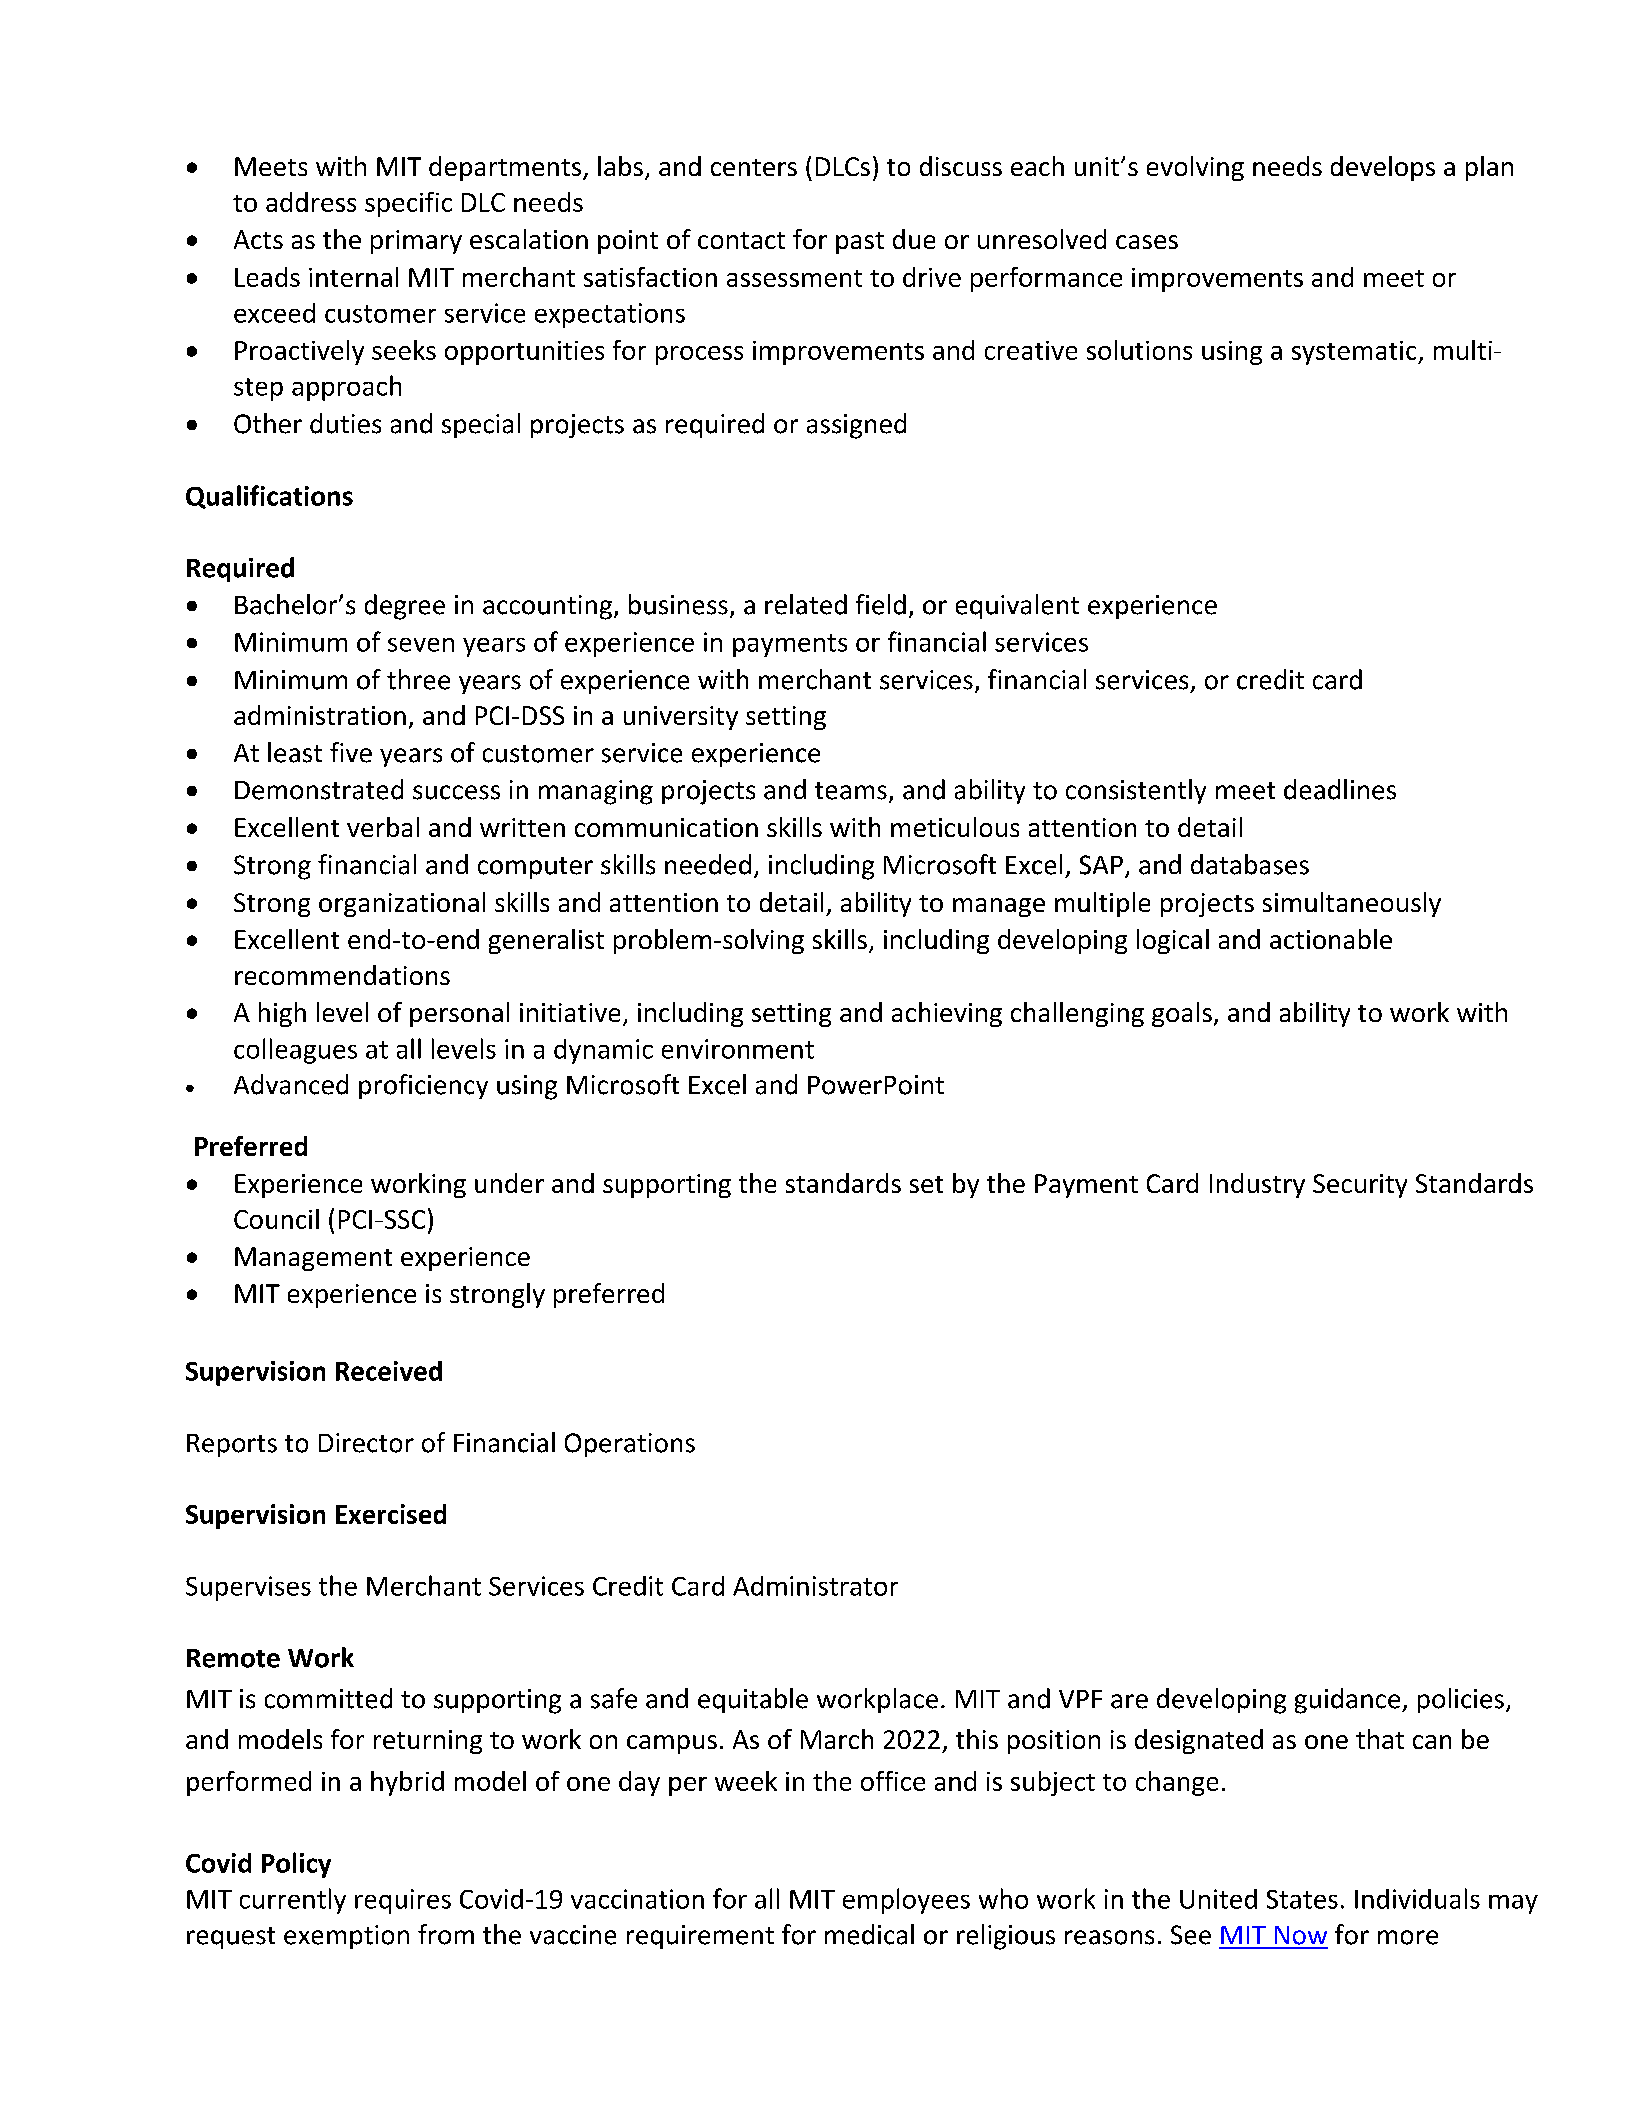  I want to click on achieving, so click(947, 1014).
